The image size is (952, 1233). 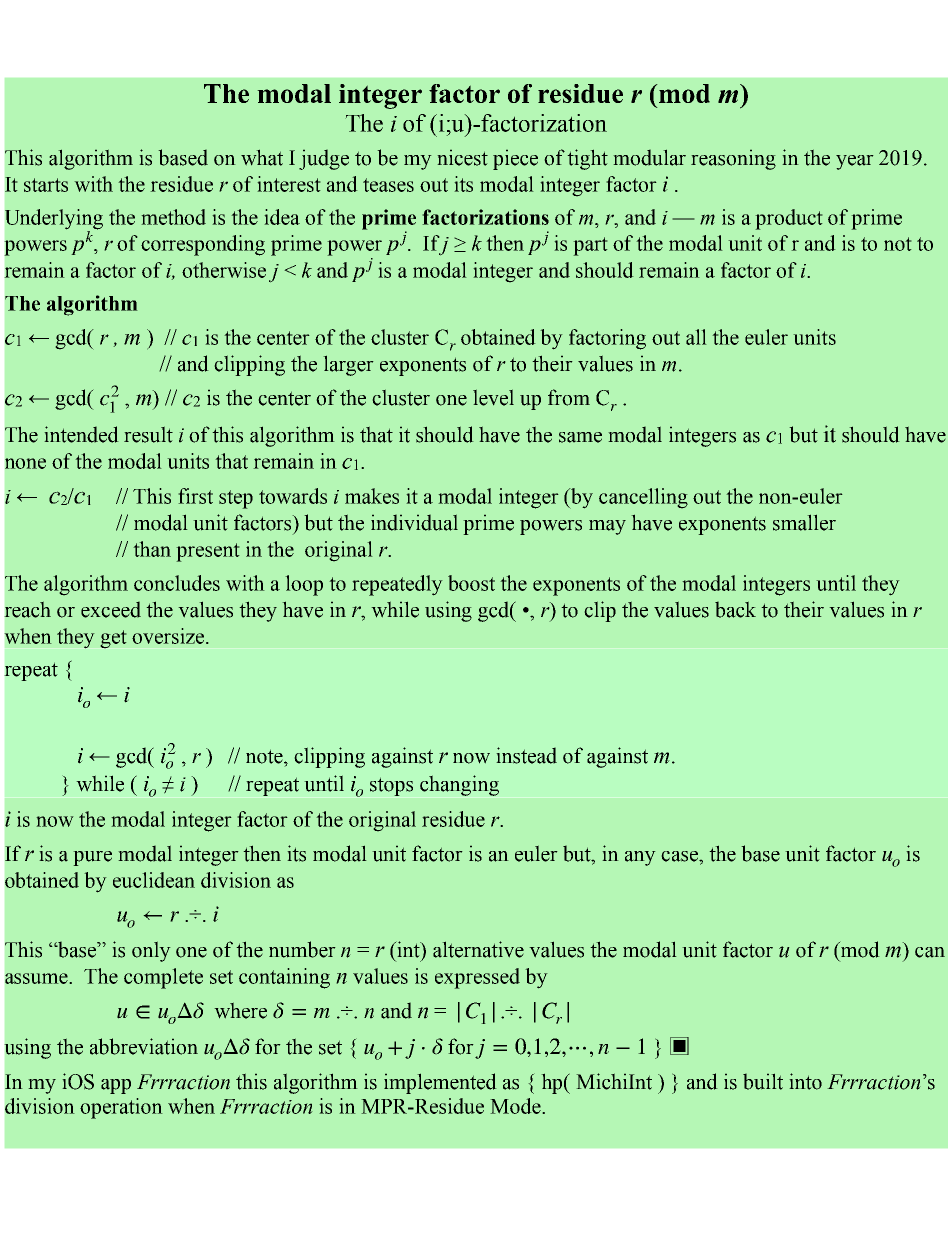 What do you see at coordinates (168, 636) in the screenshot?
I see `oversize` at bounding box center [168, 636].
